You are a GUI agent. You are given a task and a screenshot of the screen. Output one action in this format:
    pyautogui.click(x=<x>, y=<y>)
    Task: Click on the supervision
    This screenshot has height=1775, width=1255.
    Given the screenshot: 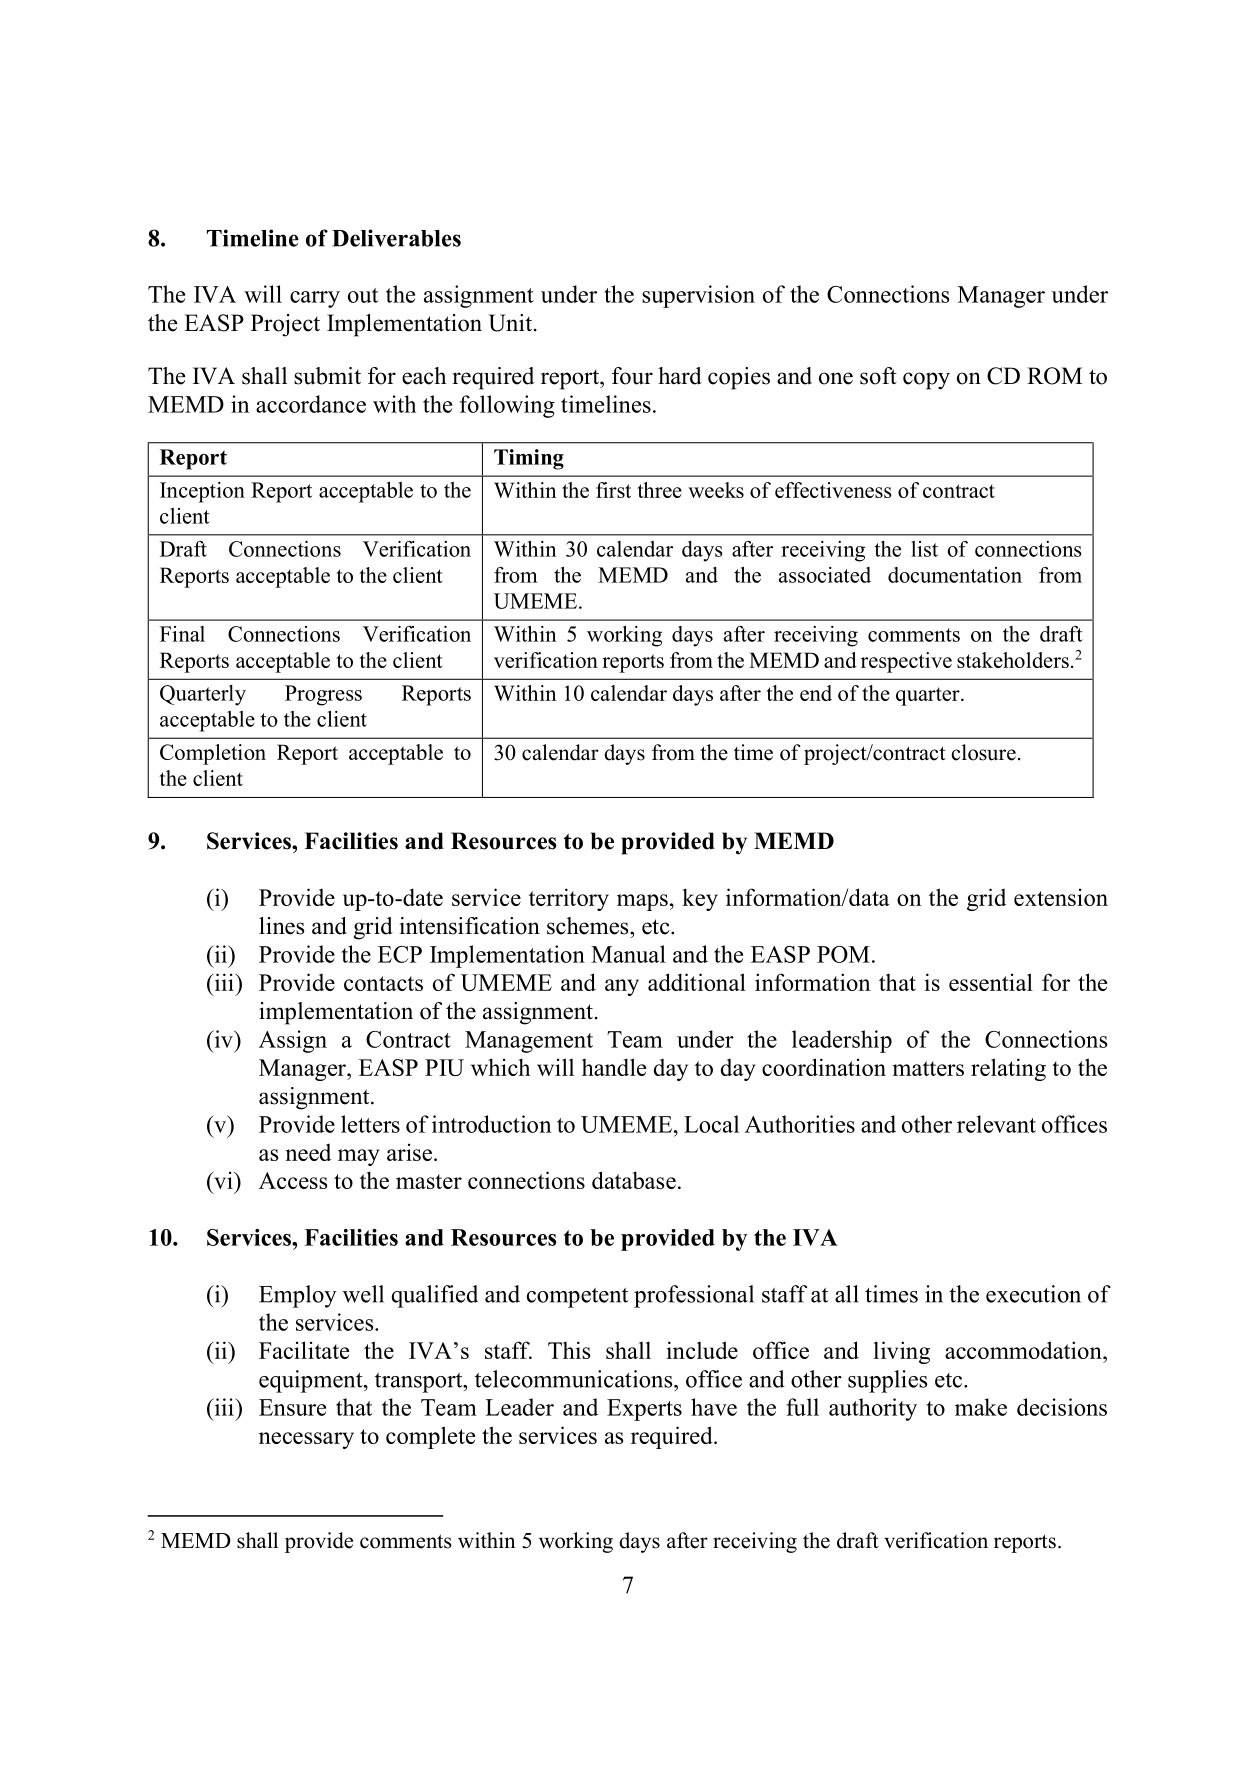 What is the action you would take?
    pyautogui.click(x=698, y=296)
